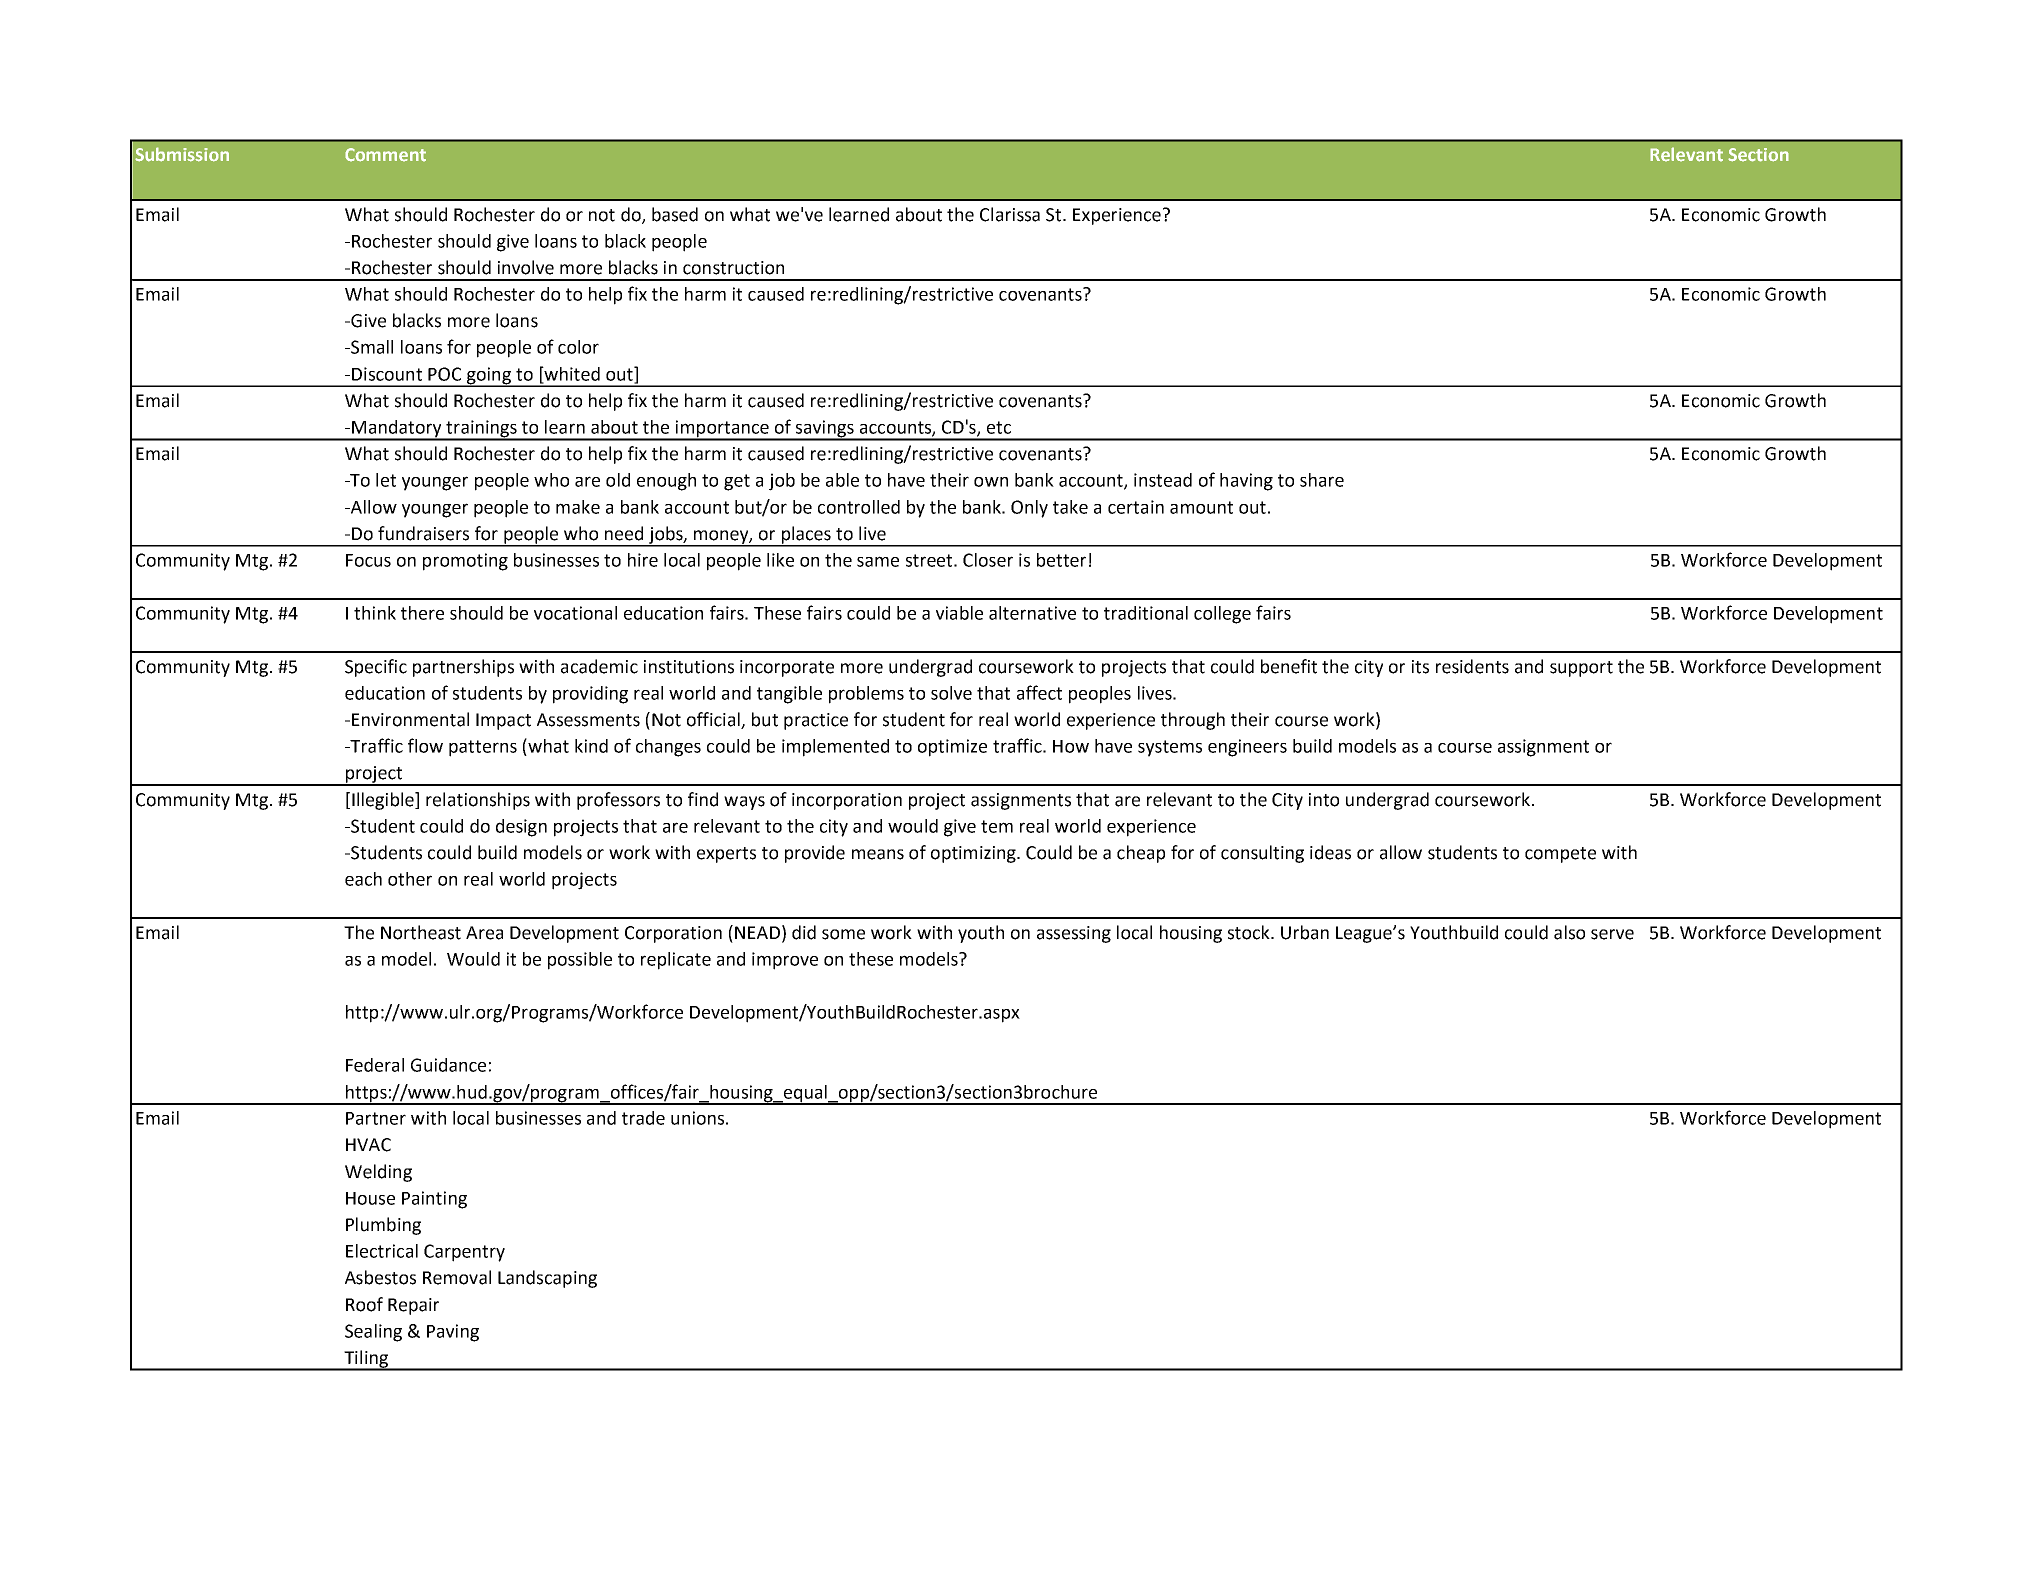 This page has width=2041, height=1577. I want to click on into, so click(1324, 800).
